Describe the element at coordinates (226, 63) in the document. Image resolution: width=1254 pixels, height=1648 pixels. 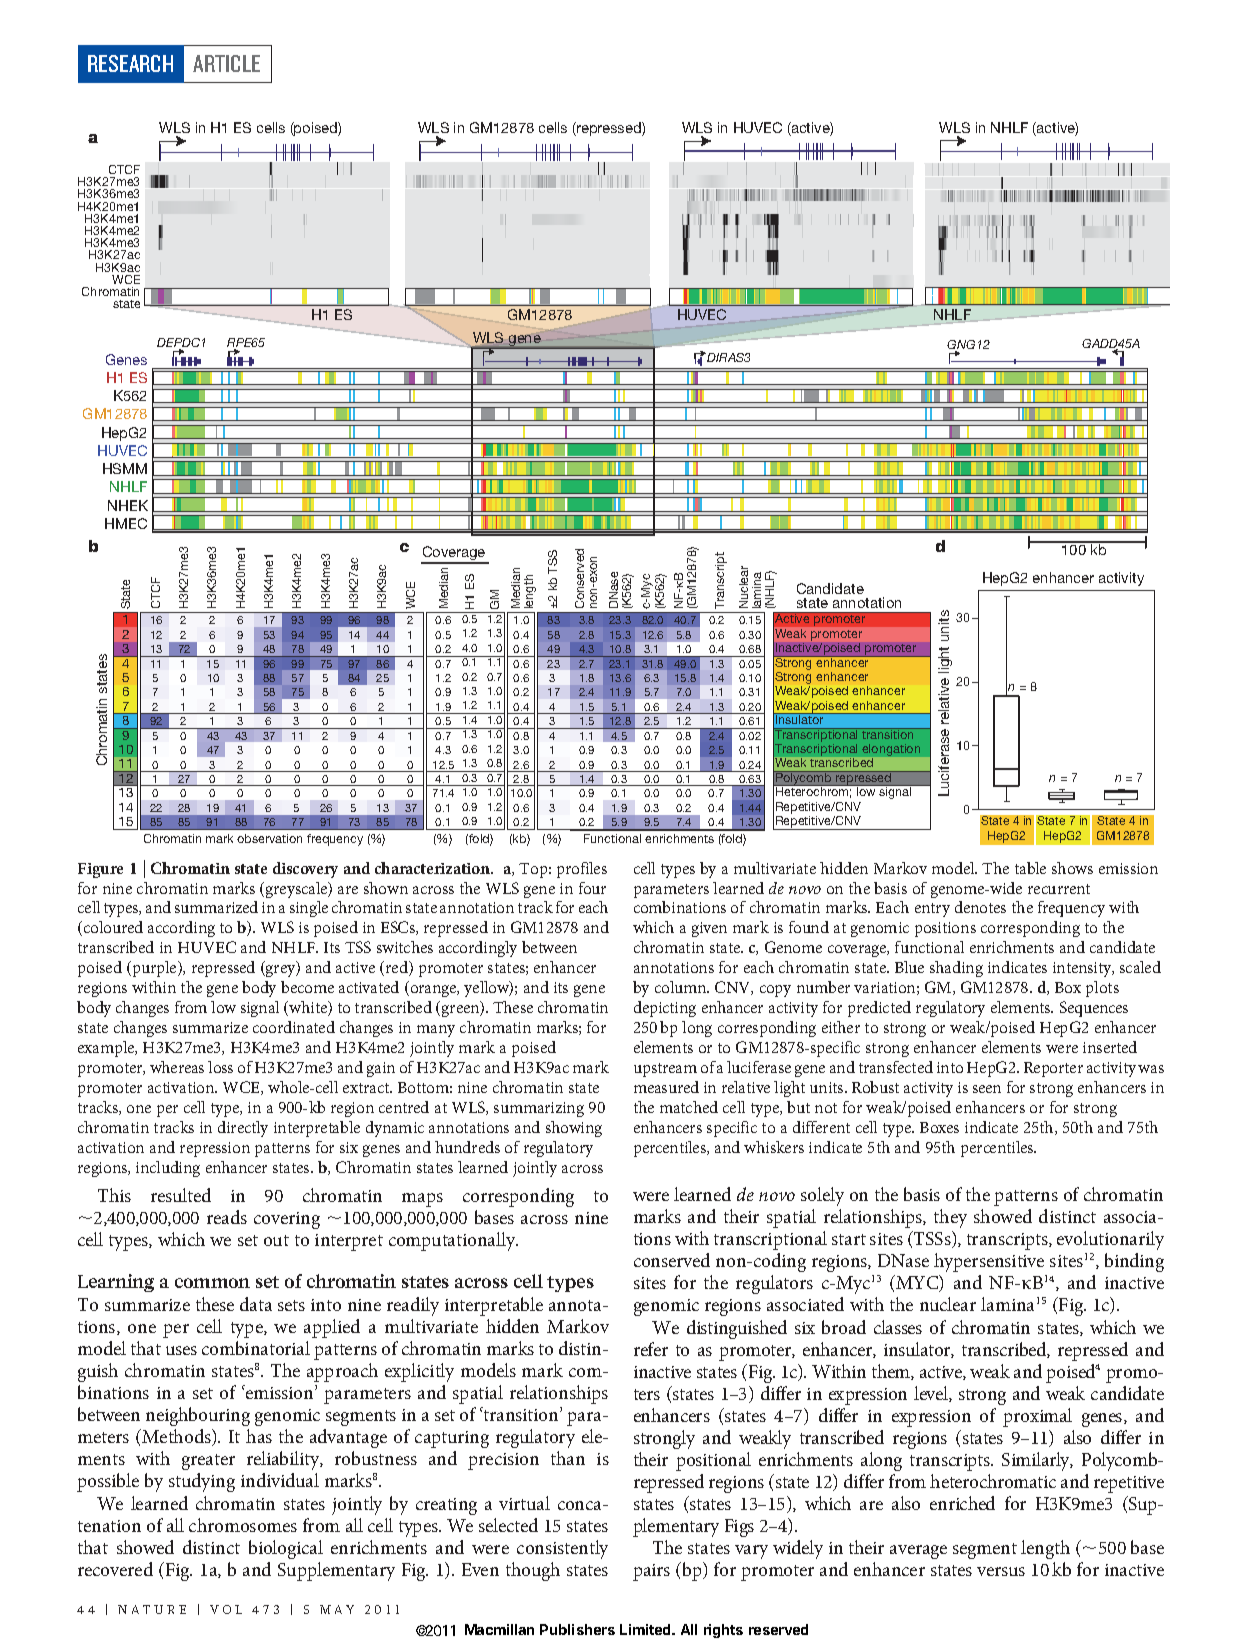
I see `ARTICLE` at that location.
